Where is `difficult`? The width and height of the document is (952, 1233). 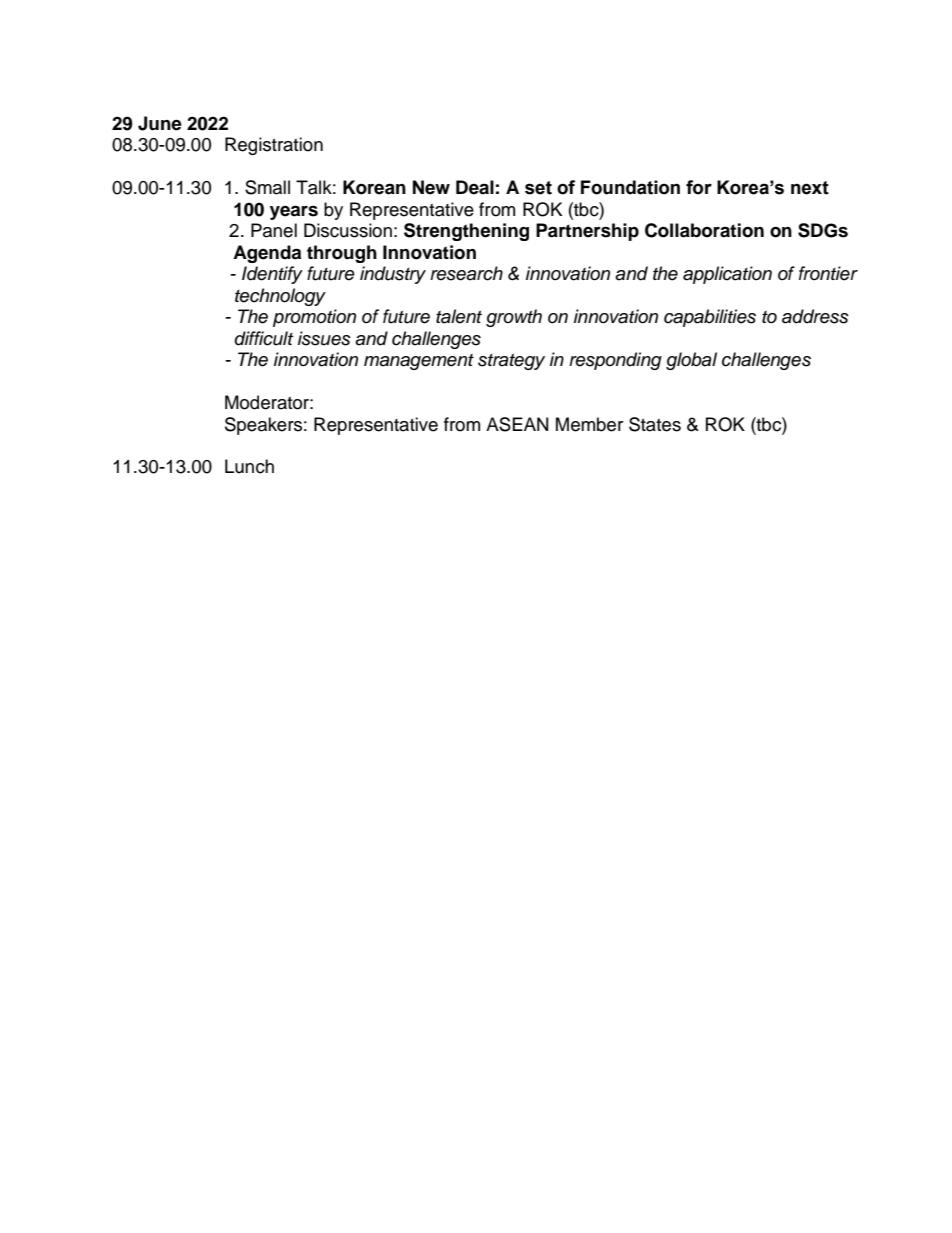
difficult is located at coordinates (264, 338).
